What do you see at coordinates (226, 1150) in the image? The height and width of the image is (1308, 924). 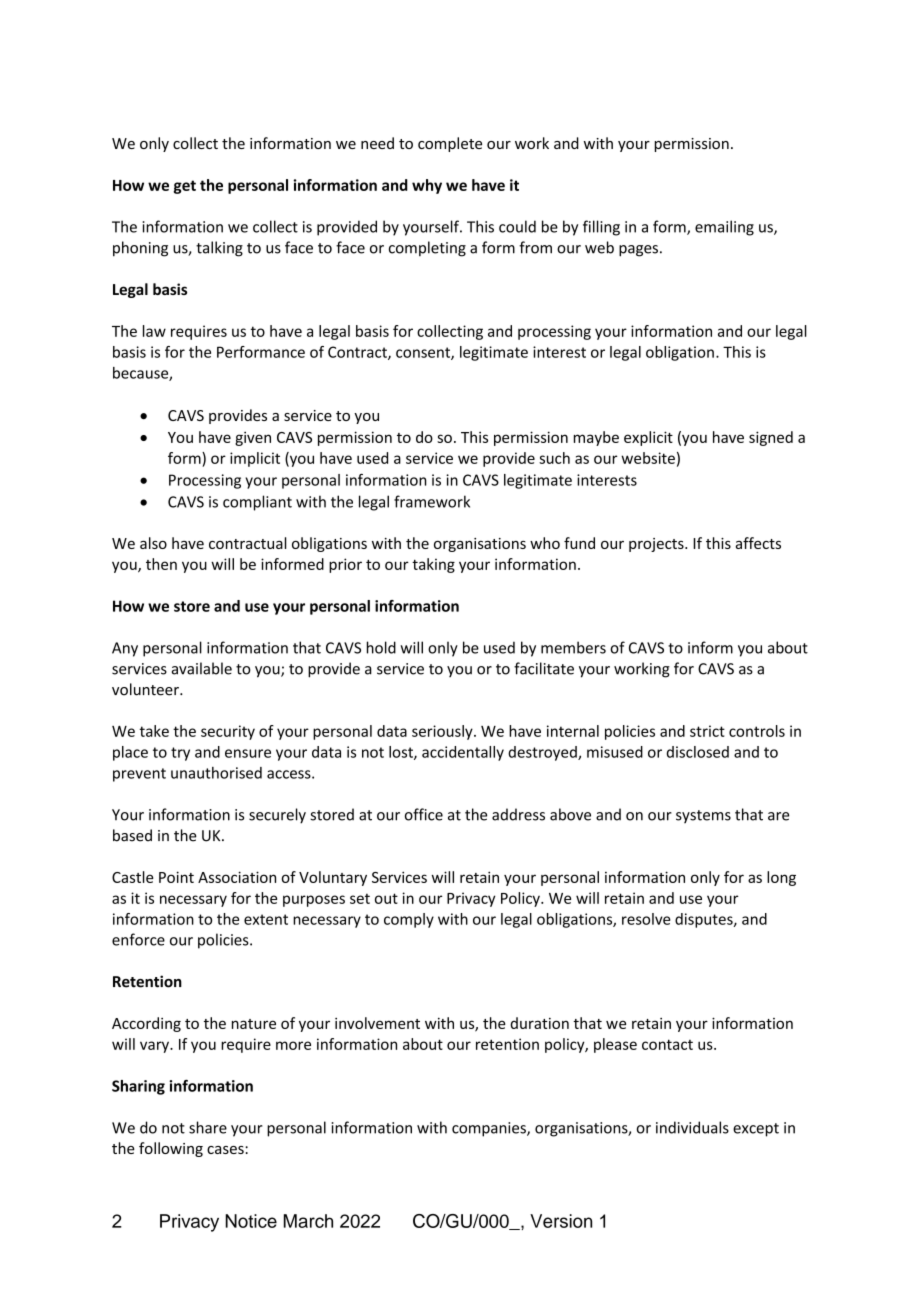 I see `cases` at bounding box center [226, 1150].
